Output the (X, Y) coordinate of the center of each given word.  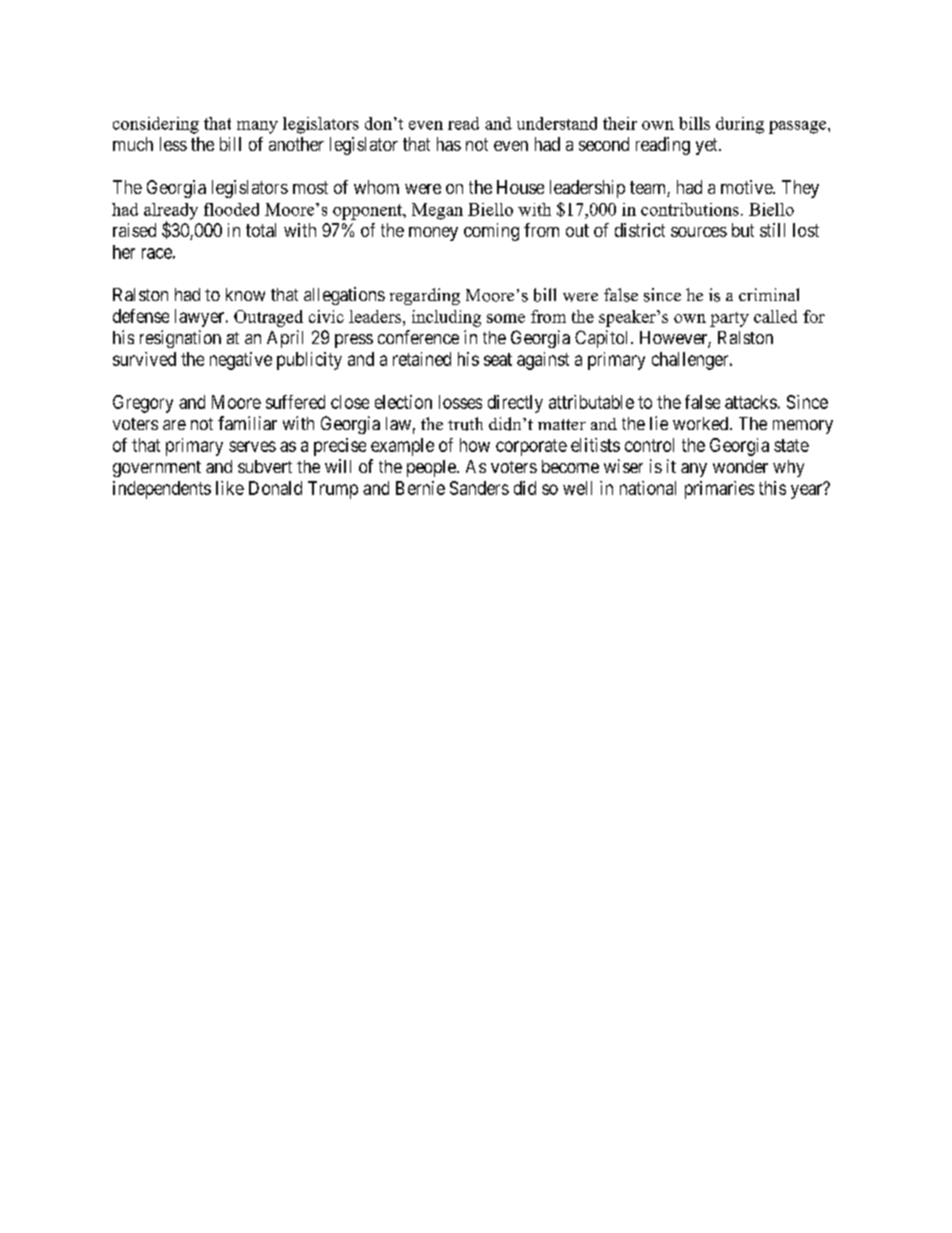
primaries (719, 490)
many (257, 127)
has (449, 144)
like (230, 488)
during (740, 125)
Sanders (479, 488)
